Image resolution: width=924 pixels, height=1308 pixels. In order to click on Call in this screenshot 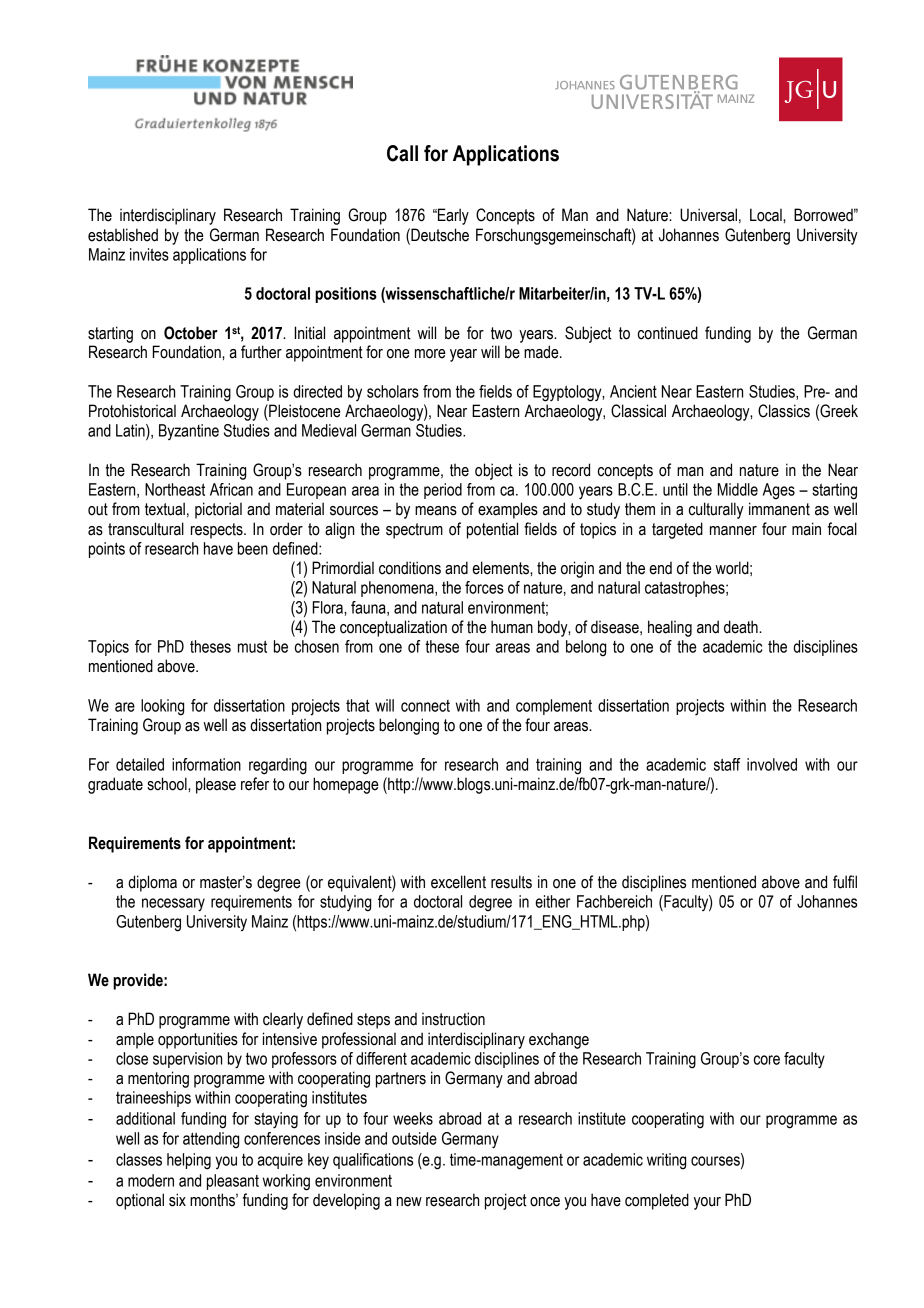, I will do `click(402, 153)`.
